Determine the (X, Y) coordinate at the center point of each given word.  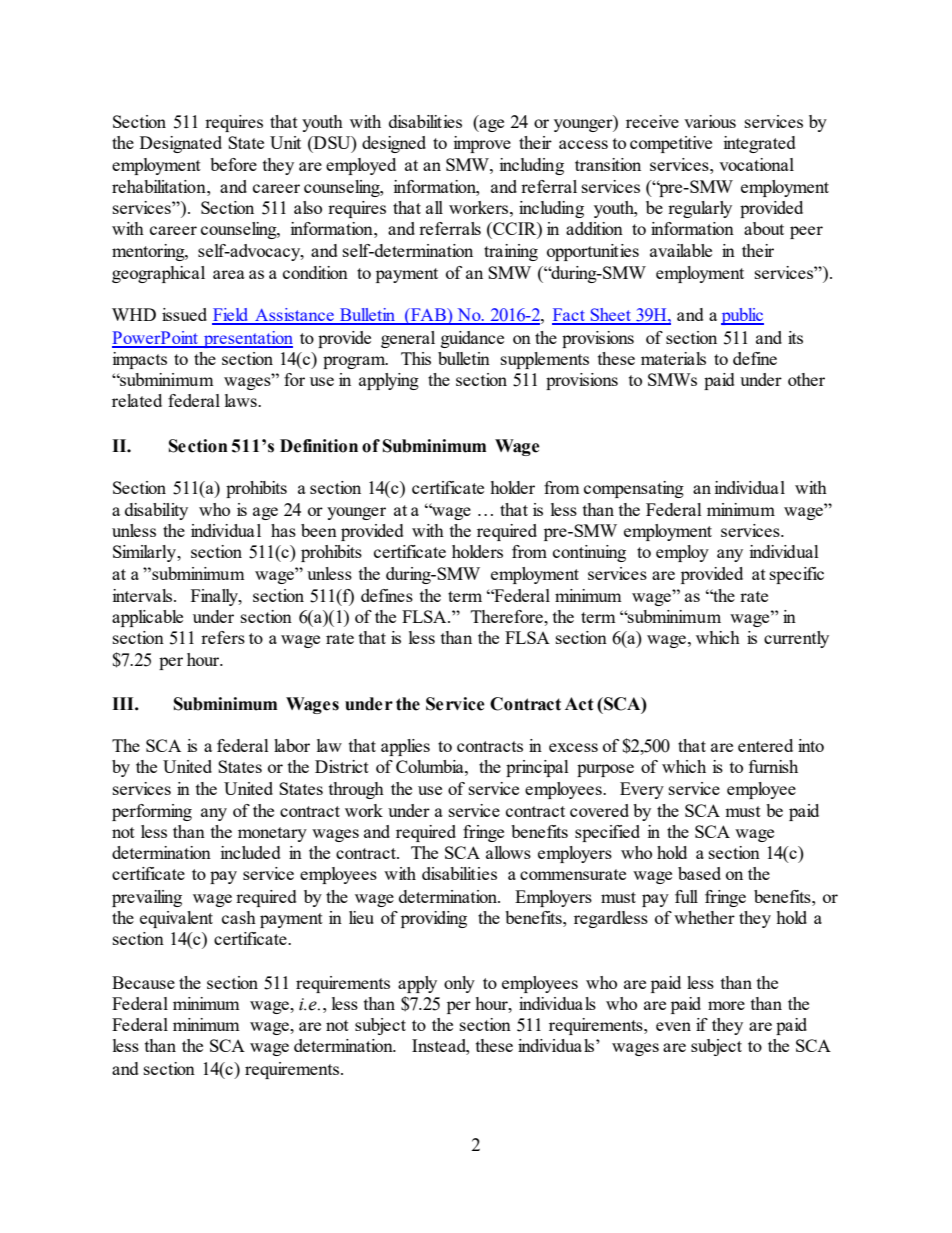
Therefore (508, 616)
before (233, 164)
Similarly (145, 553)
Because (143, 982)
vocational (756, 164)
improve (482, 144)
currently (796, 639)
